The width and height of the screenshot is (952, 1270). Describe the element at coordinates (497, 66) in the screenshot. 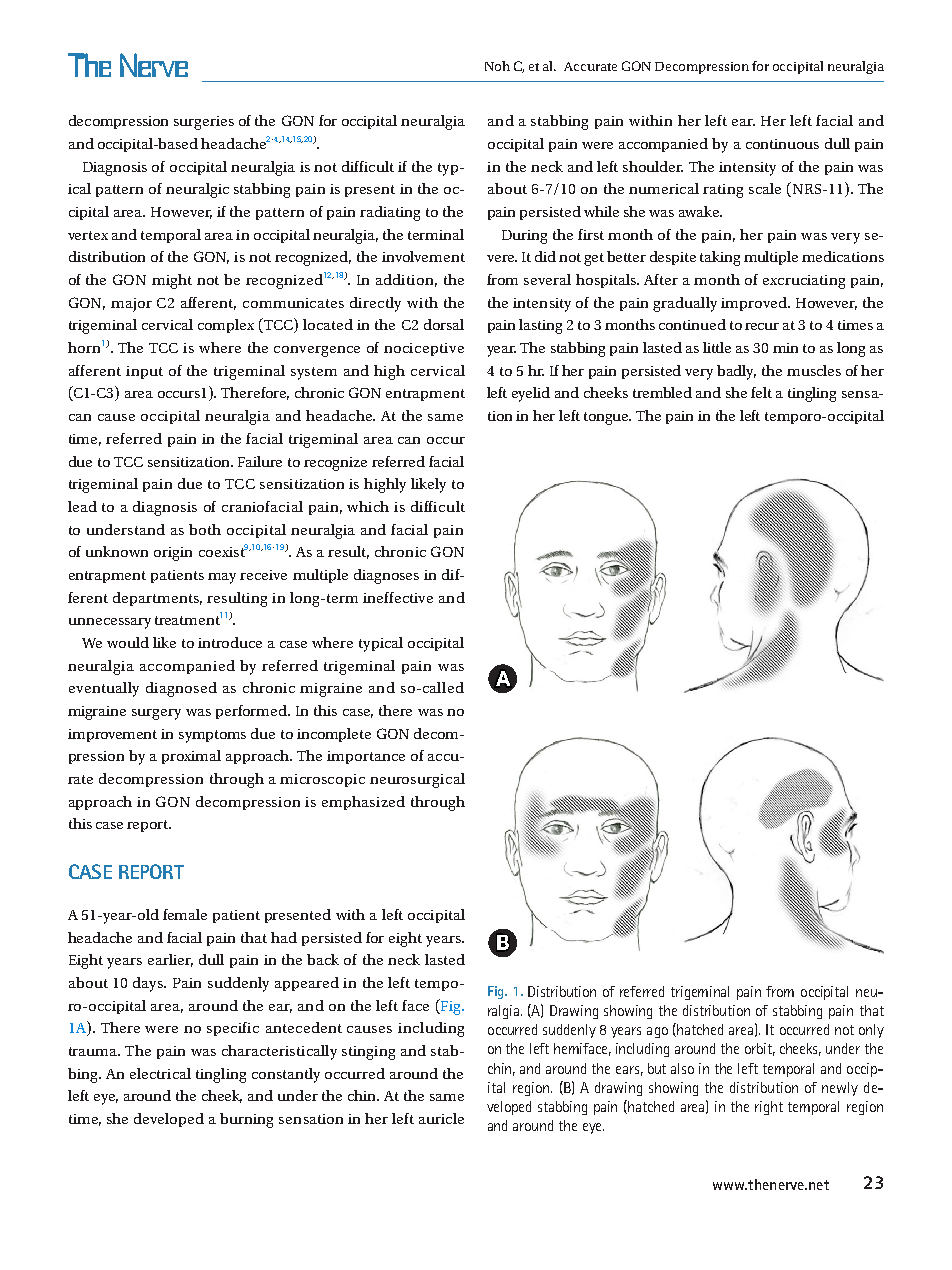

I see `Noh` at that location.
